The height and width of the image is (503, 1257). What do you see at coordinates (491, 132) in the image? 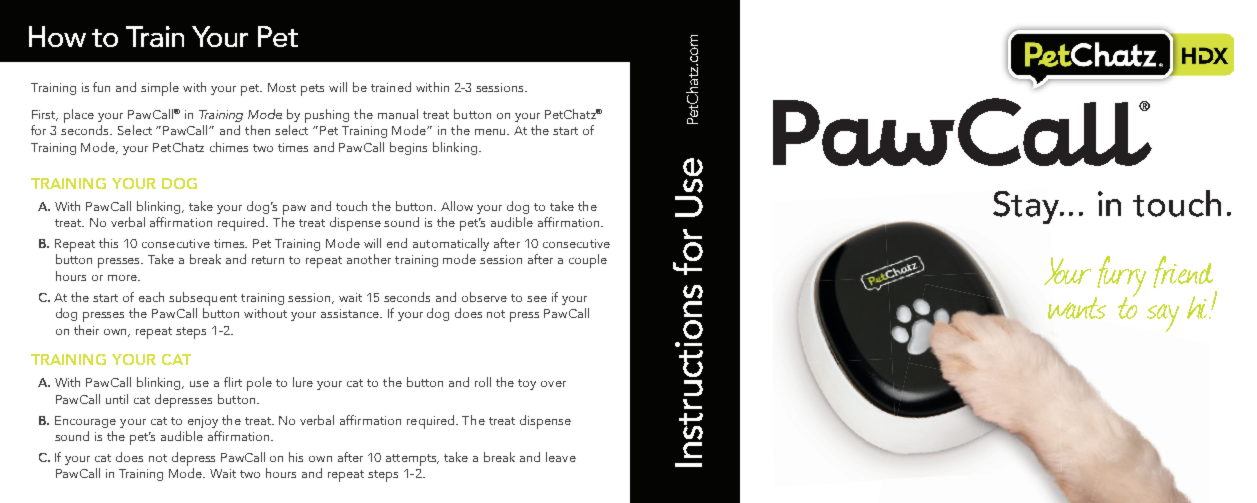
I see `menu` at bounding box center [491, 132].
